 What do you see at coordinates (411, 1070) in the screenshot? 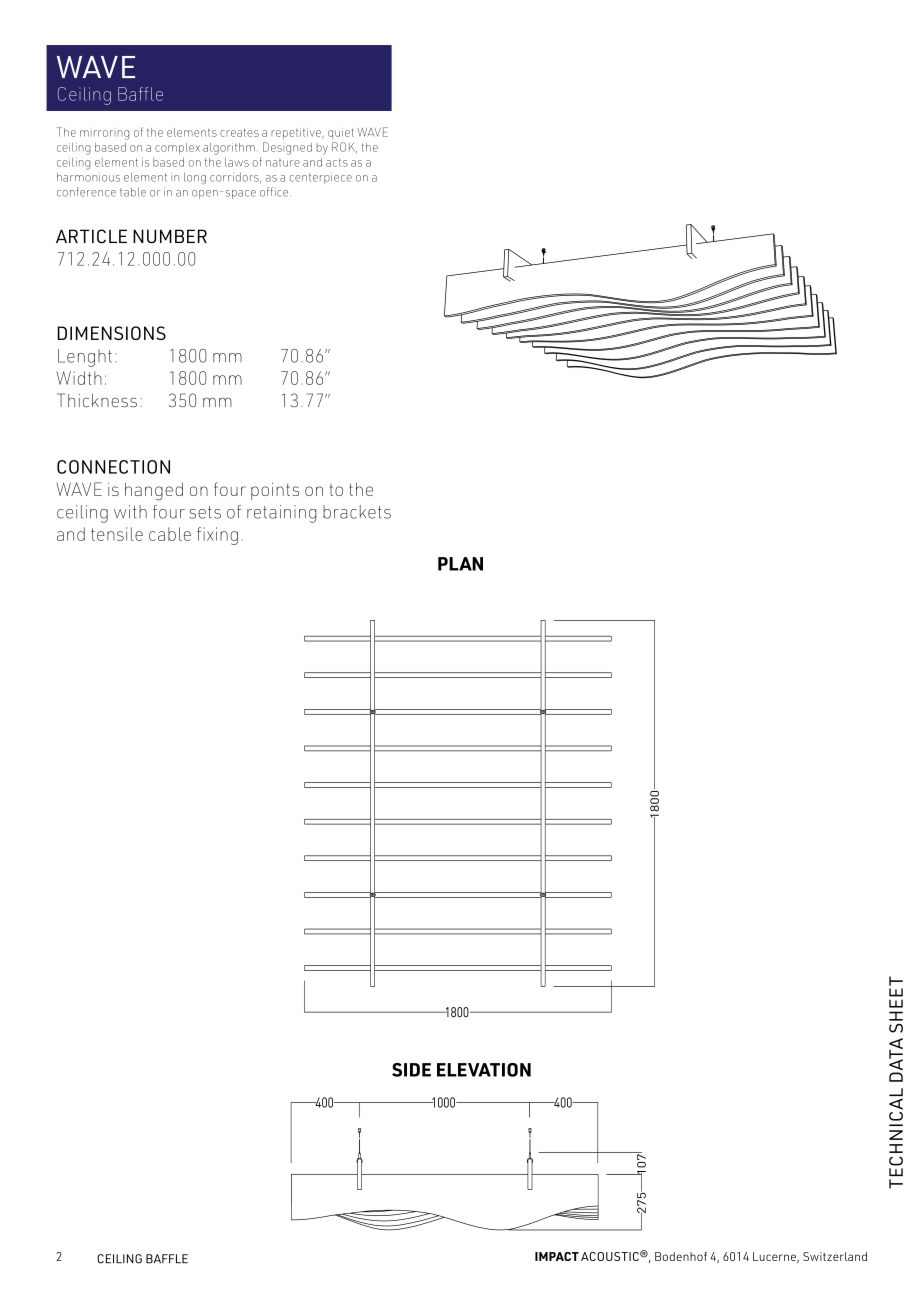
I see `SIDE` at bounding box center [411, 1070].
